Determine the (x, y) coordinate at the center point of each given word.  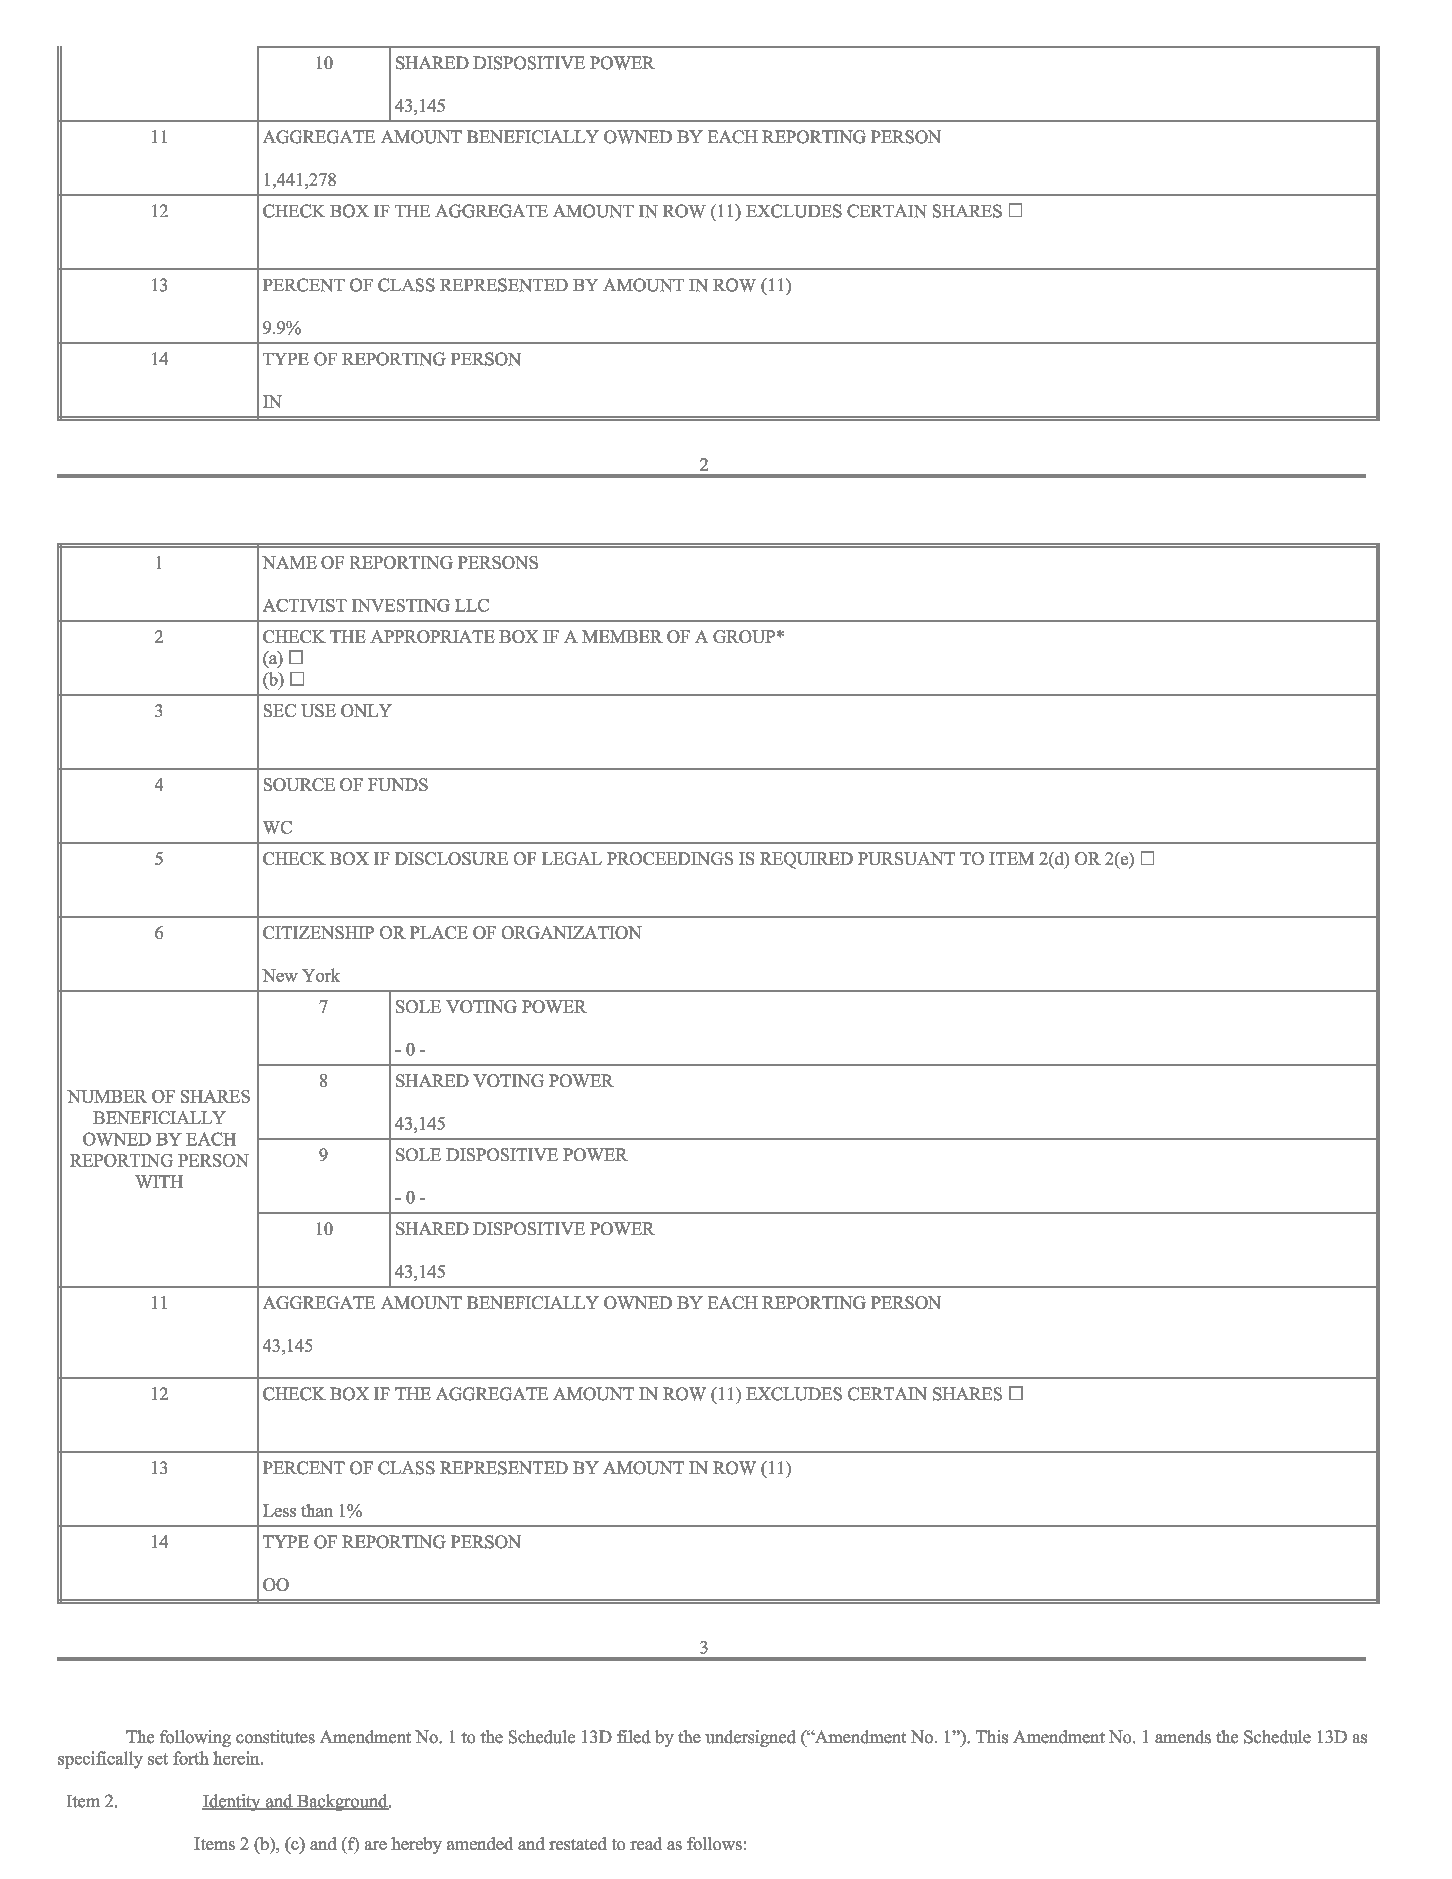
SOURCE (299, 784)
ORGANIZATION (572, 932)
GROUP (744, 636)
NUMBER (107, 1096)
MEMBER (622, 636)
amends (1183, 1737)
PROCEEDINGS (670, 858)
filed (634, 1737)
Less (279, 1510)
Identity (232, 1802)
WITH (159, 1181)
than (317, 1510)
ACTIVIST (305, 605)
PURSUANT (906, 858)
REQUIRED (806, 860)
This (992, 1737)
